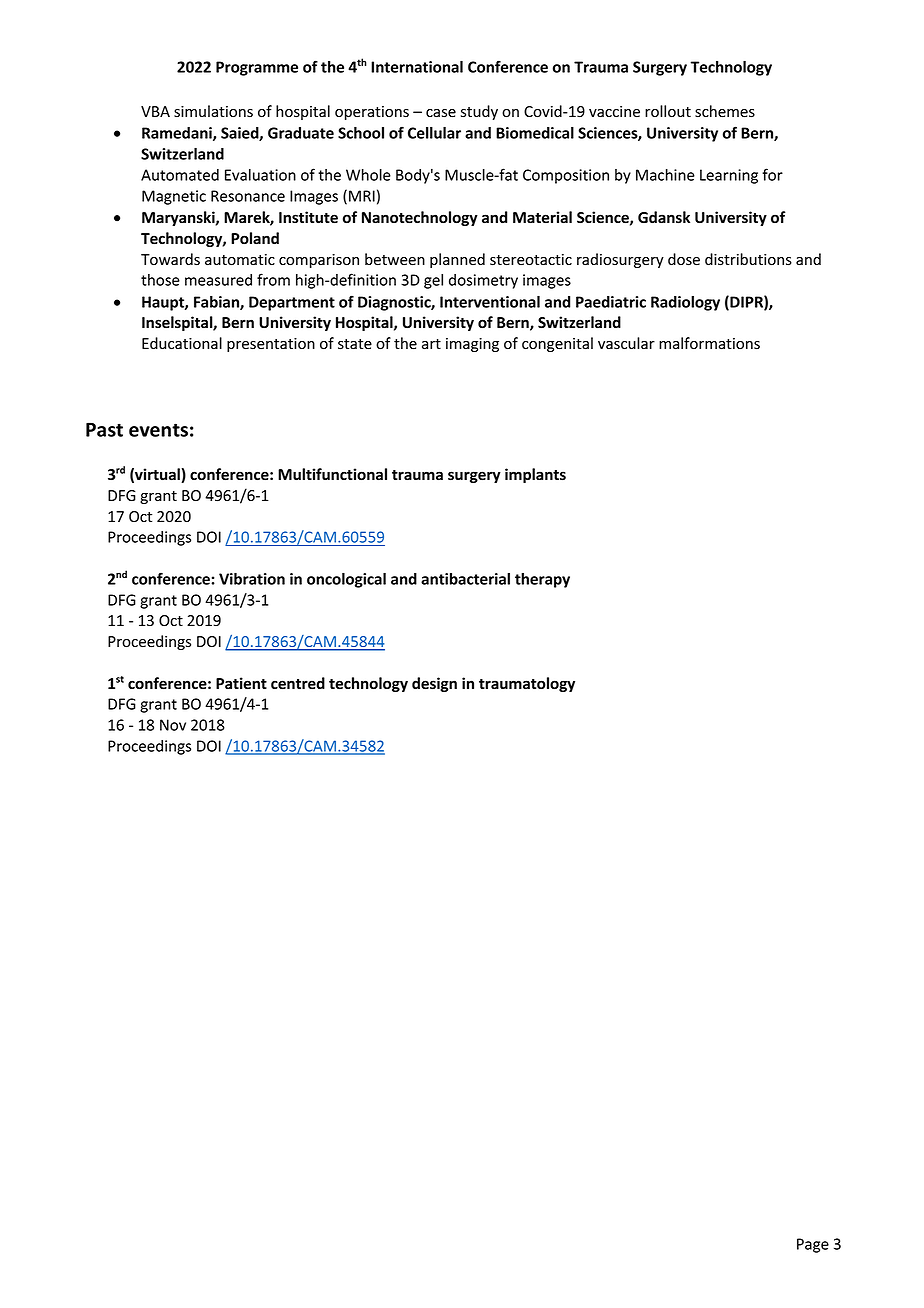 This document has height=1308, width=924. What do you see at coordinates (725, 111) in the document?
I see `schemes` at bounding box center [725, 111].
